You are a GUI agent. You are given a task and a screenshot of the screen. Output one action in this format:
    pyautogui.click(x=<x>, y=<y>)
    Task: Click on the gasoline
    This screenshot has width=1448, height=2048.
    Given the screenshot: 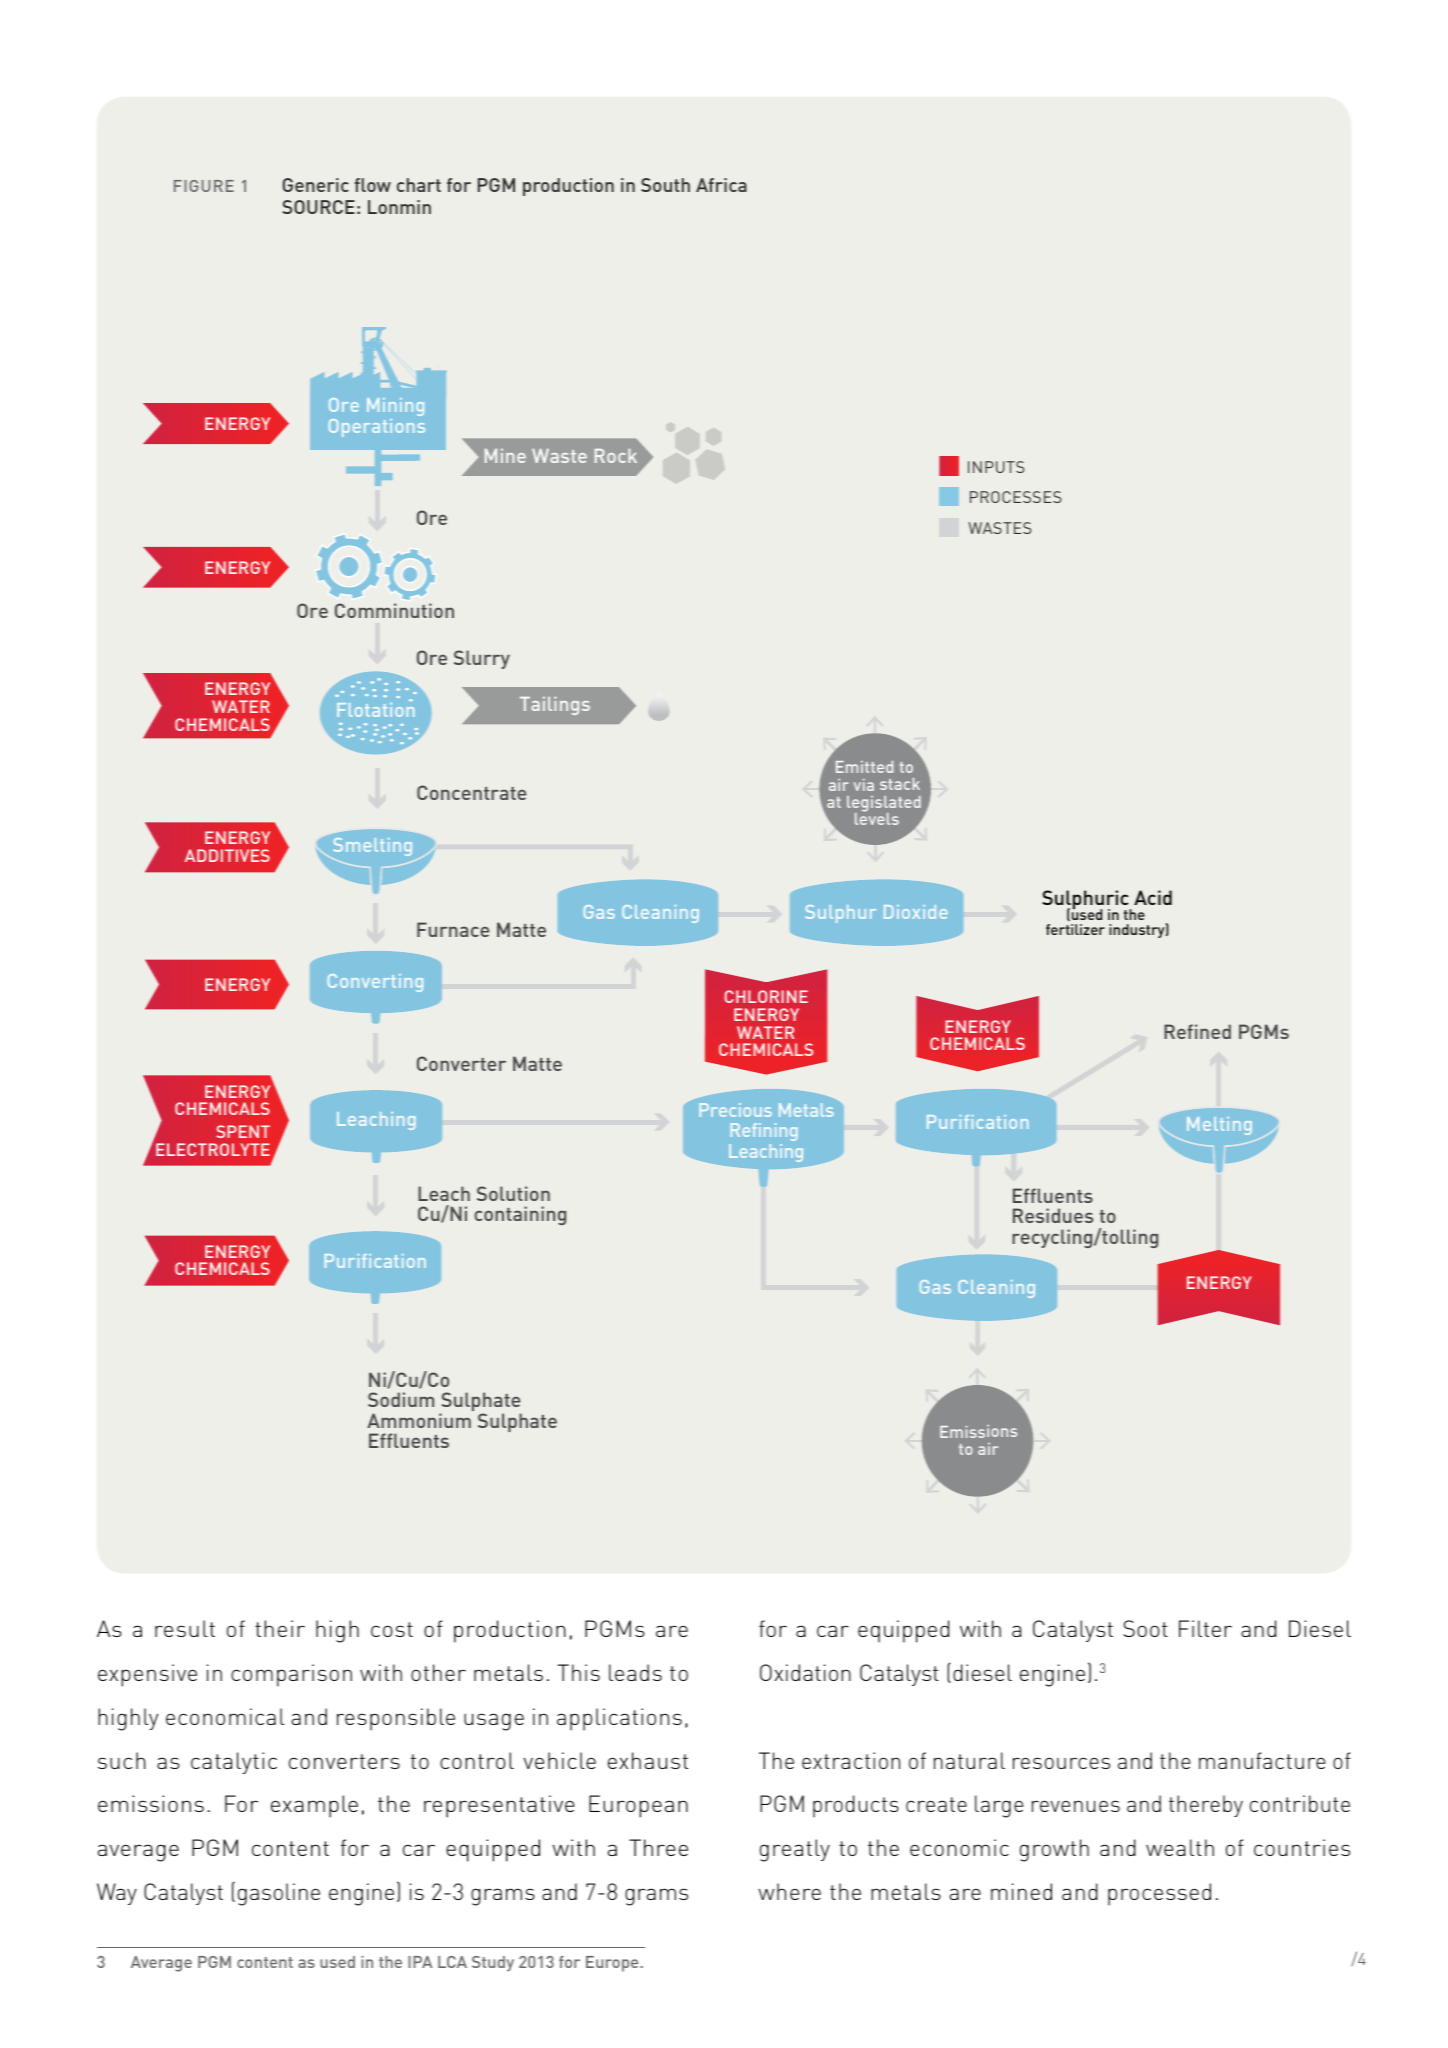 What is the action you would take?
    pyautogui.click(x=279, y=1894)
